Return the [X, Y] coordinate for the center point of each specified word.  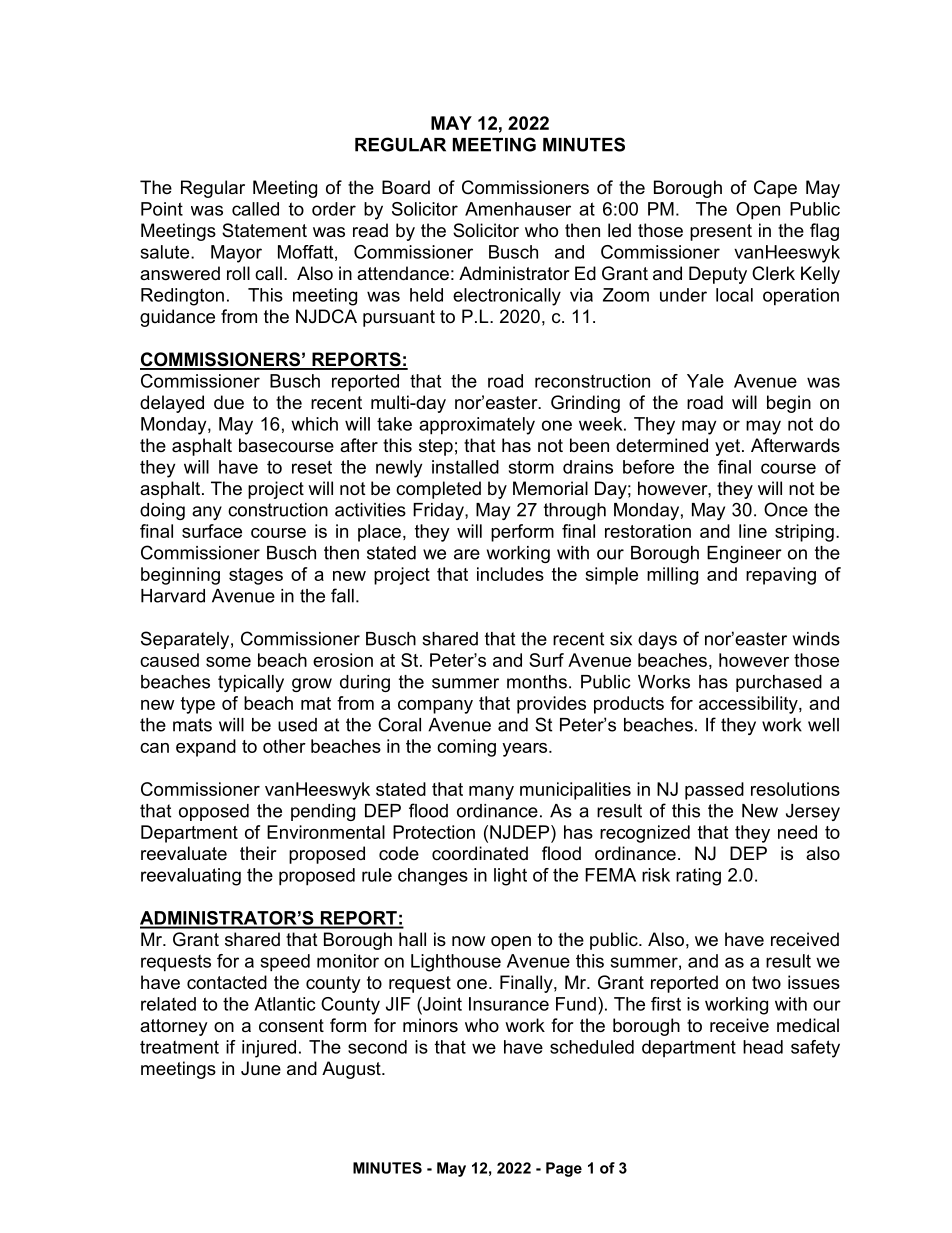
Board [406, 187]
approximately [477, 426]
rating [698, 877]
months [537, 682]
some [228, 662]
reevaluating [191, 877]
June [261, 1068]
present [721, 232]
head [763, 1047]
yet [727, 447]
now [468, 941]
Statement [264, 230]
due [229, 402]
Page [564, 1169]
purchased [779, 683]
